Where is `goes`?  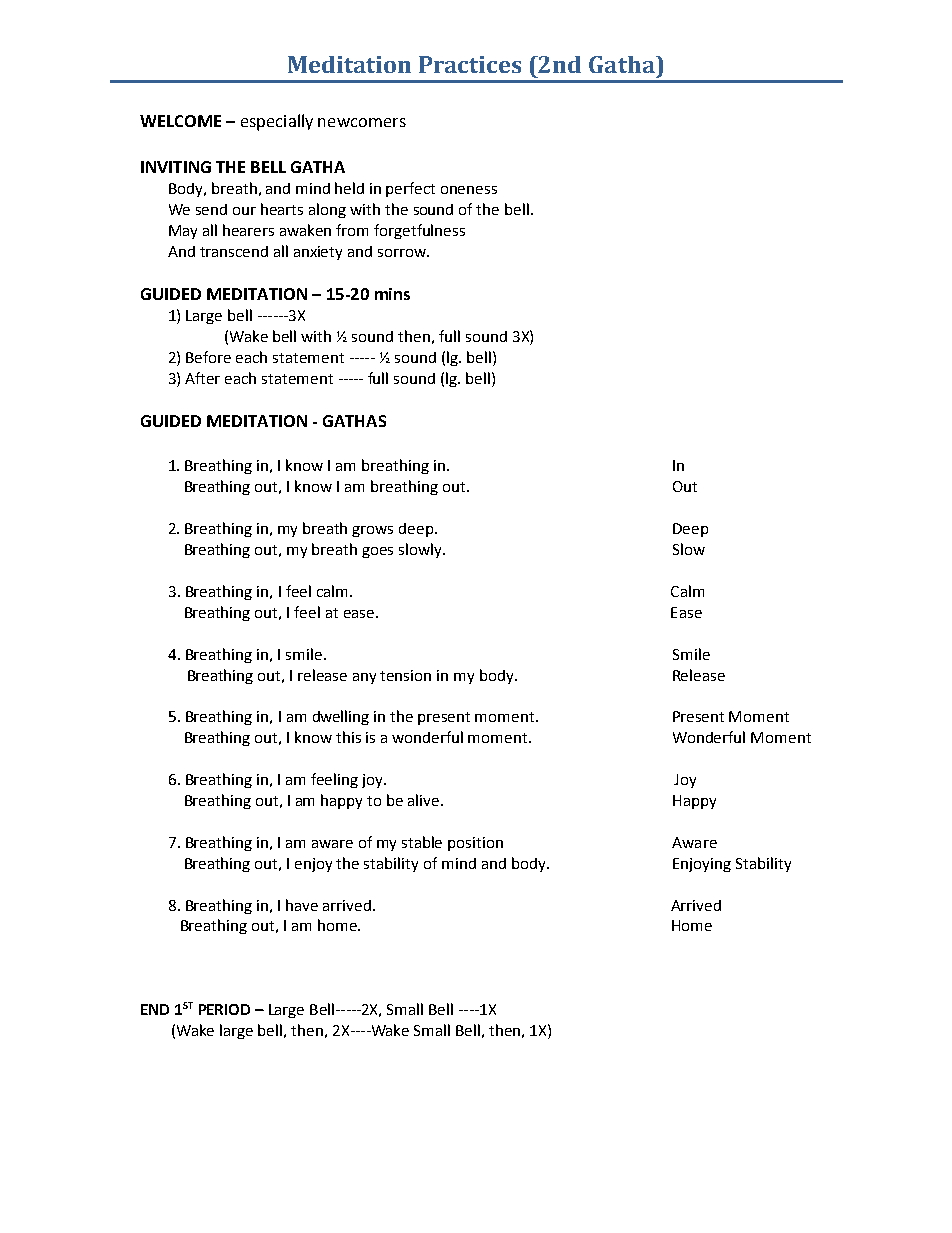
goes is located at coordinates (377, 552).
